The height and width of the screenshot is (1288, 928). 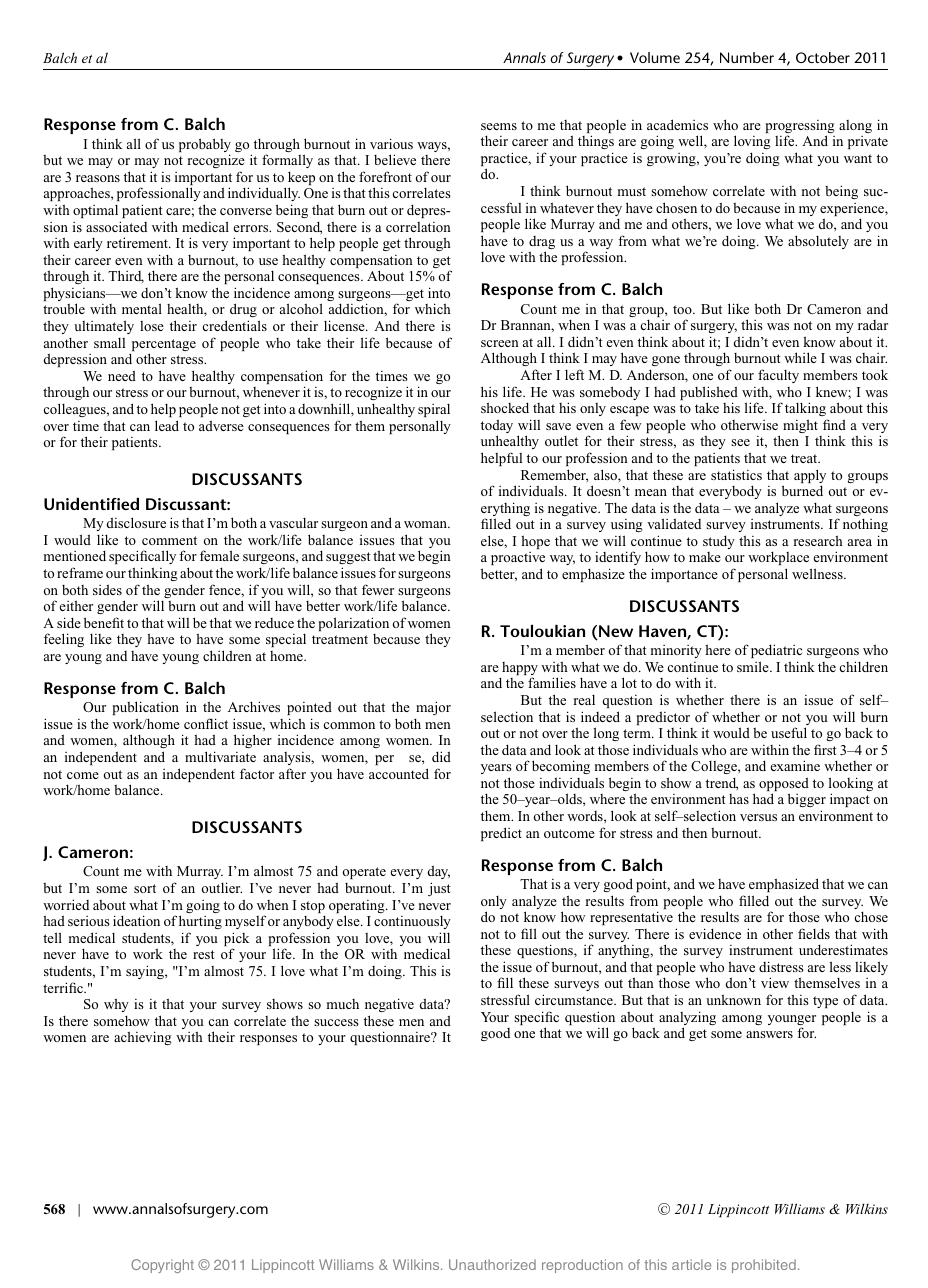 What do you see at coordinates (519, 670) in the screenshot?
I see `happy` at bounding box center [519, 670].
